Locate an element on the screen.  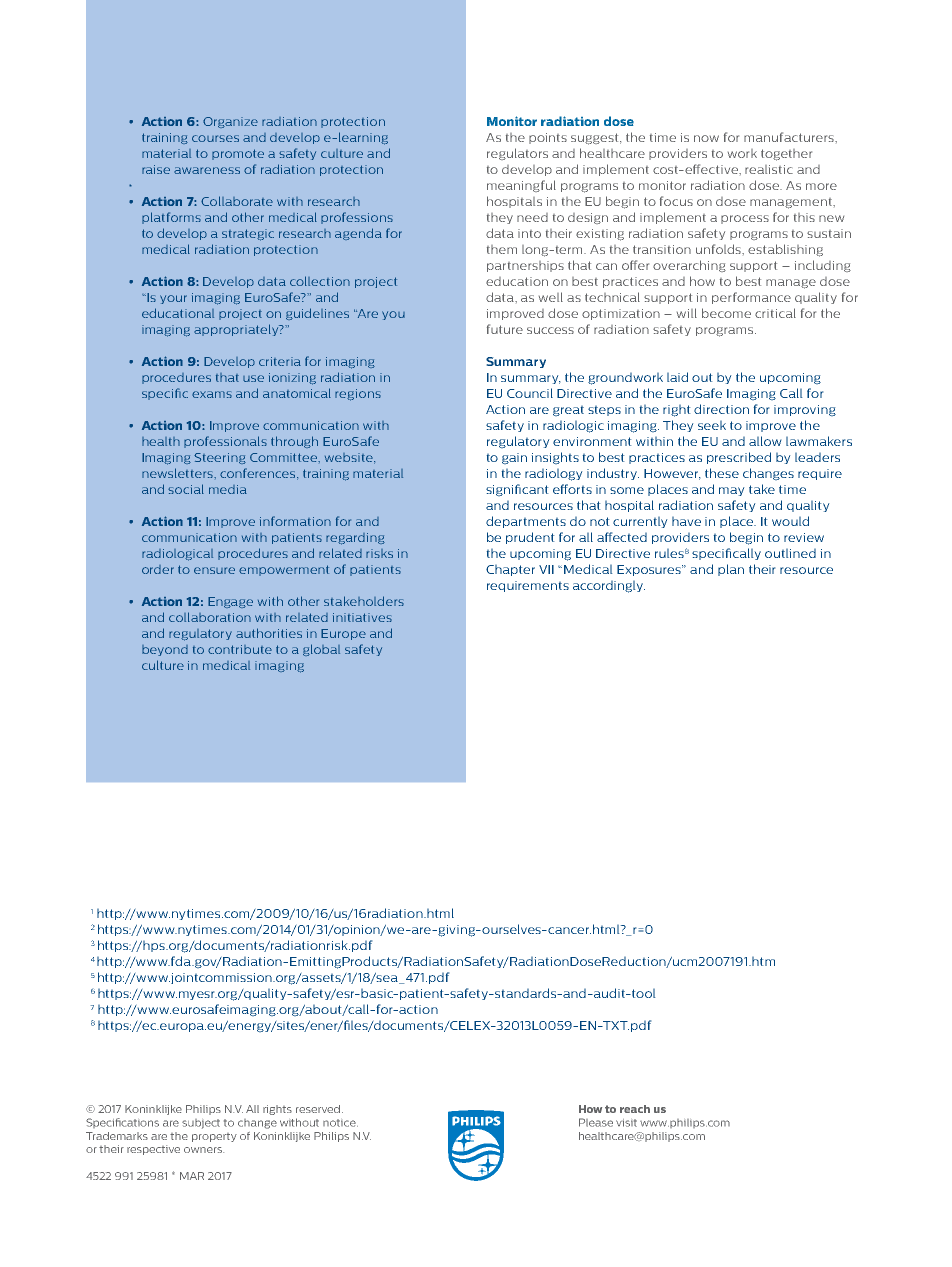
newsletters is located at coordinates (178, 473).
